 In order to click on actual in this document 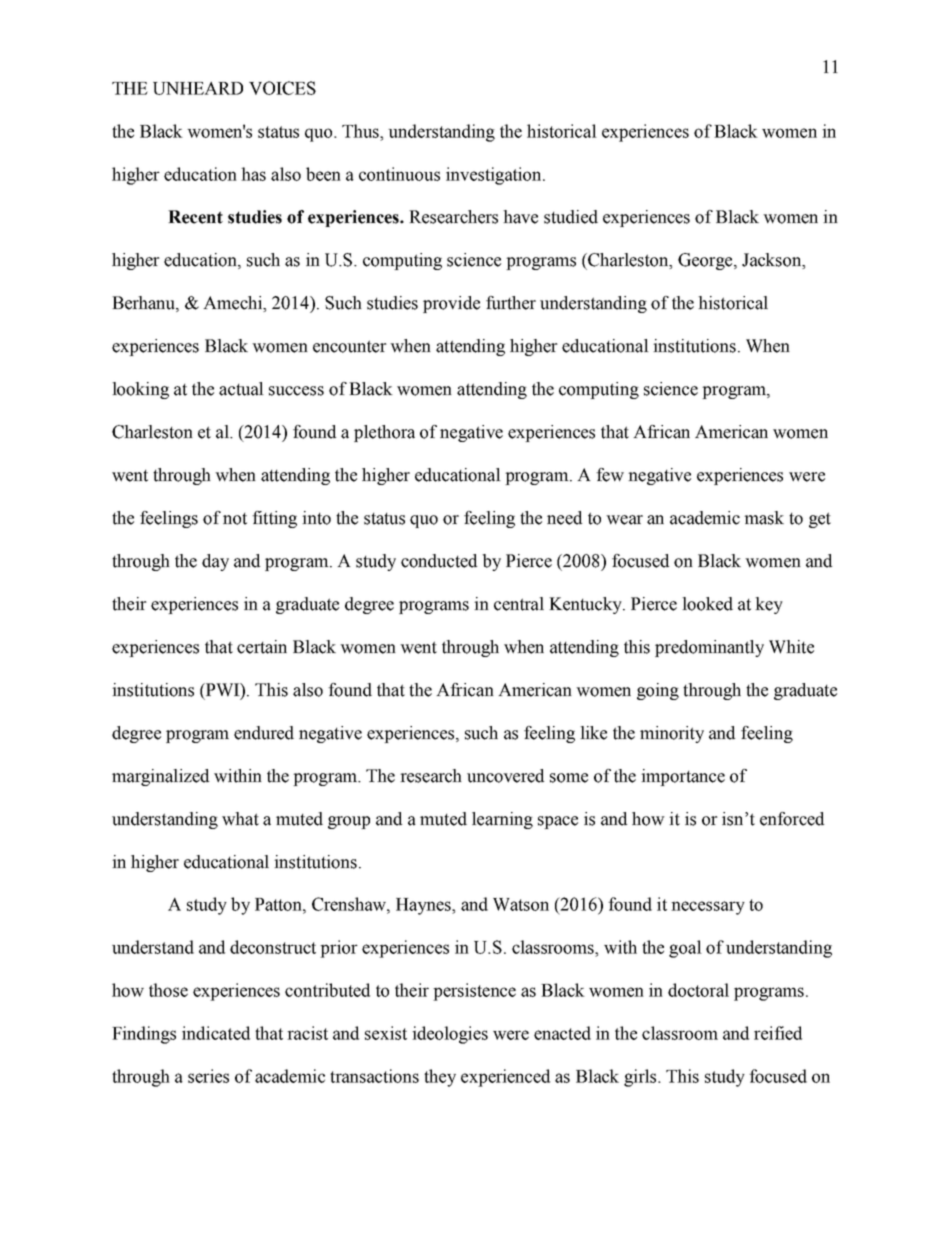, I will do `click(241, 389)`.
